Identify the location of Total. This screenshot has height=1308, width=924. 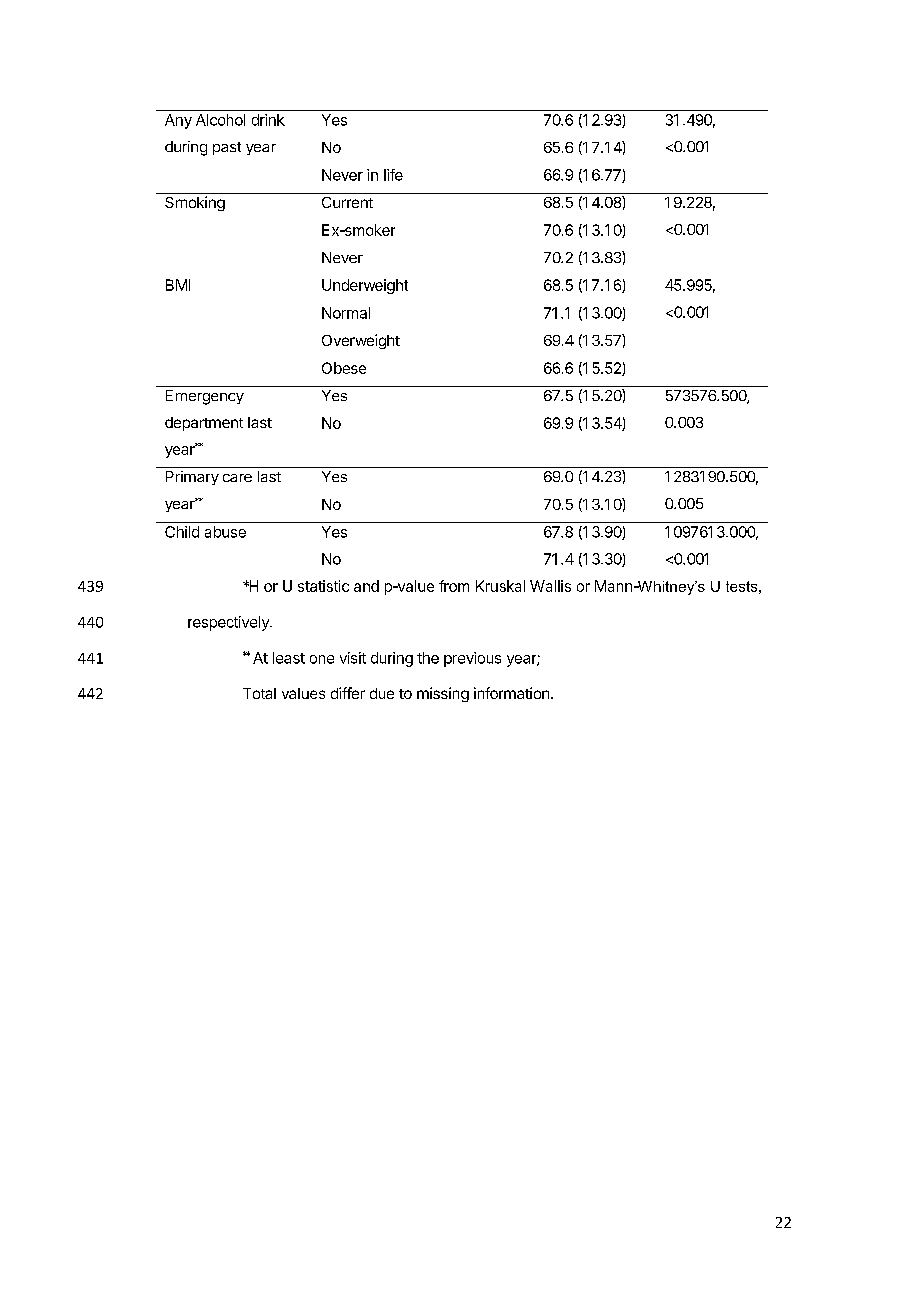
(259, 693).
